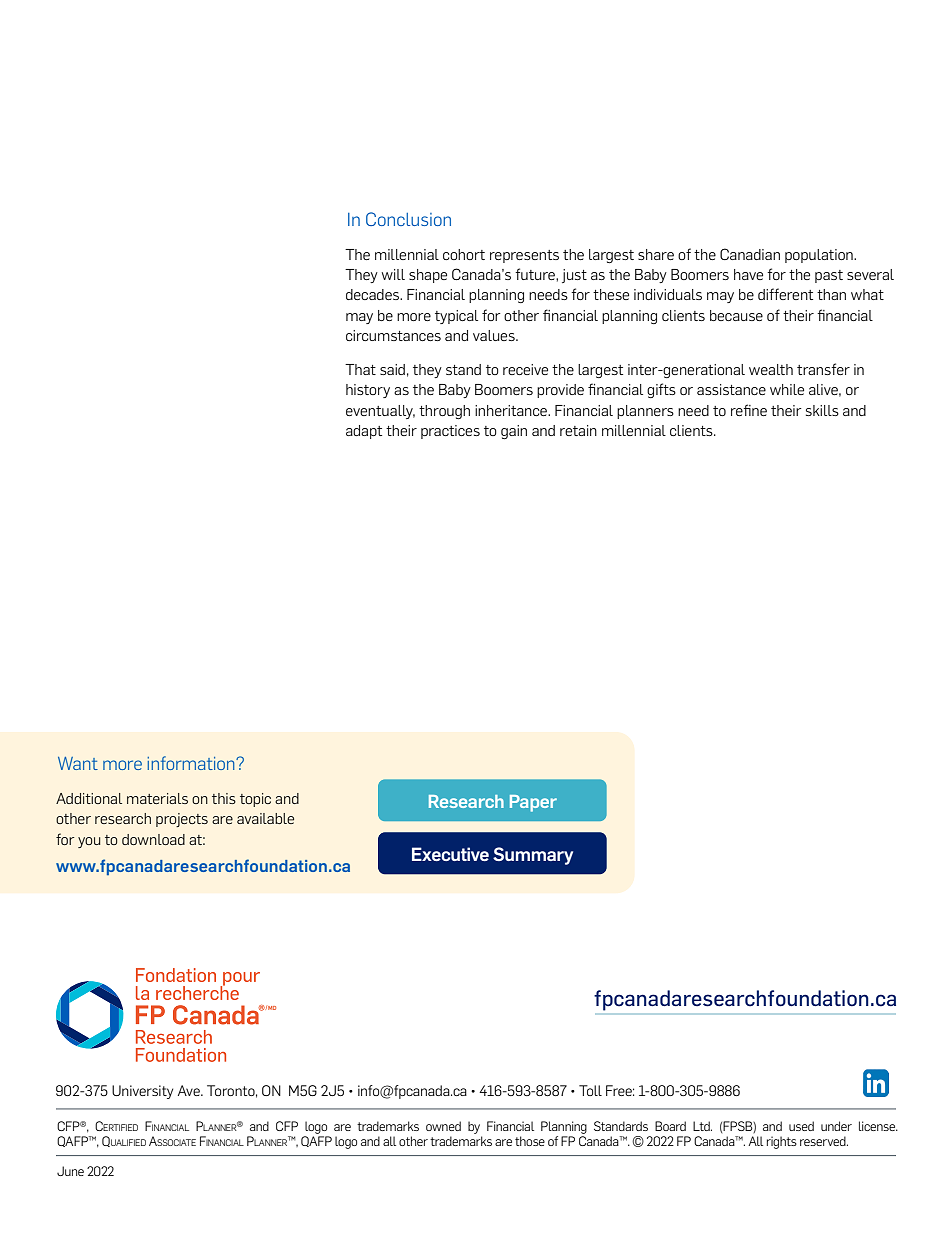  I want to click on University, so click(142, 1092).
